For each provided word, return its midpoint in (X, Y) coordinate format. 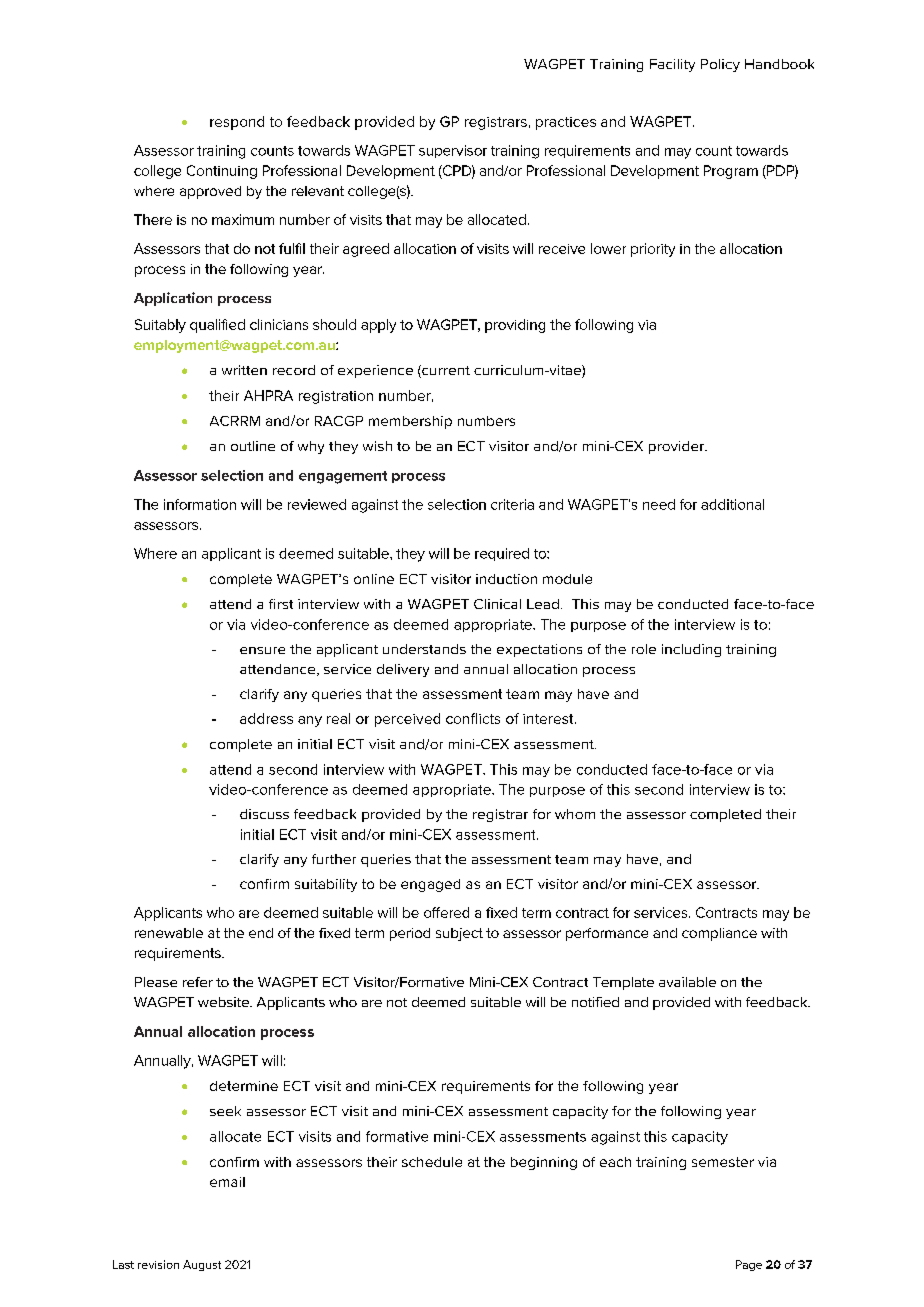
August (202, 1265)
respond (237, 123)
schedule (432, 1162)
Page (749, 1265)
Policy (720, 65)
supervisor (453, 151)
